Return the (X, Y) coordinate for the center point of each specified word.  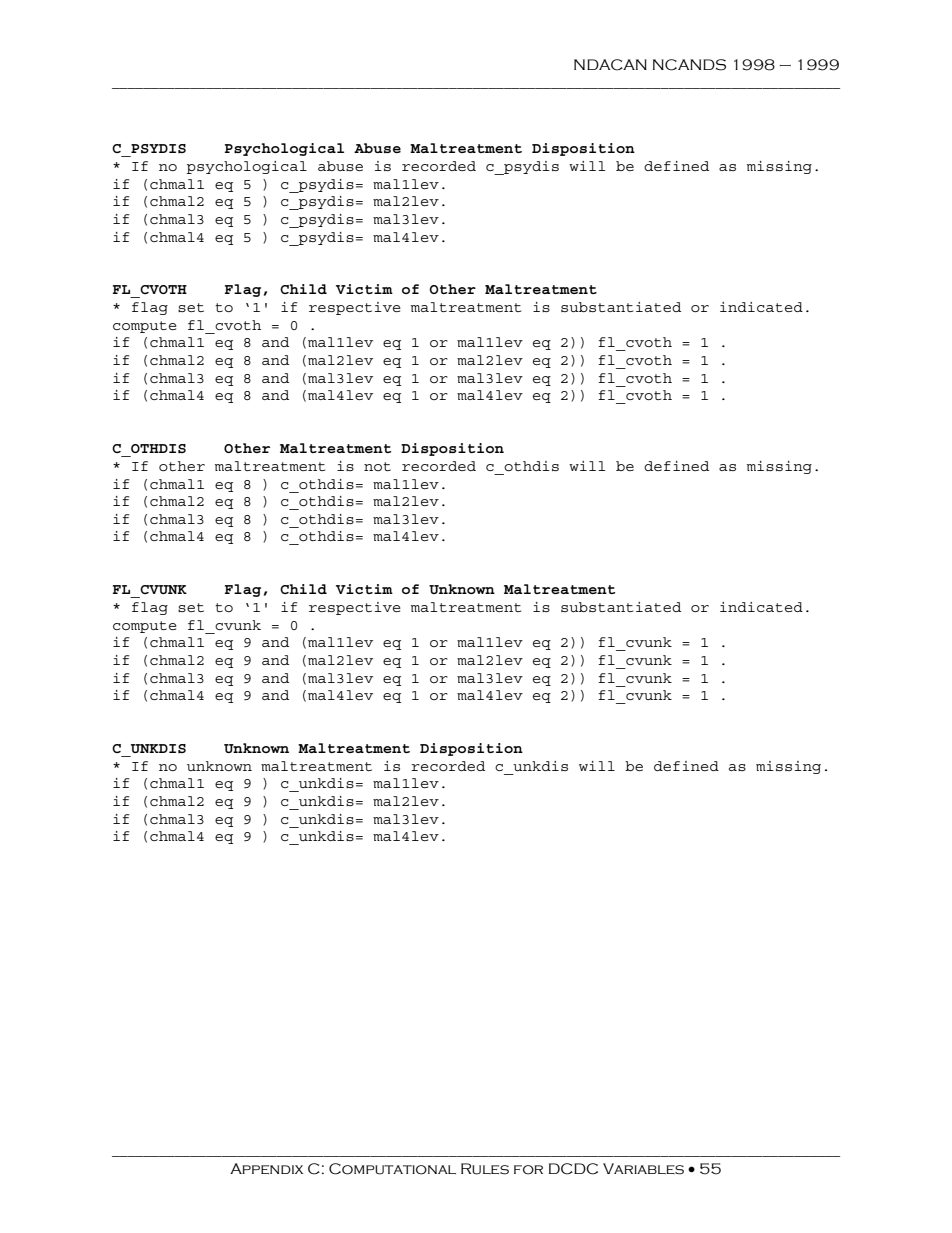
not (377, 466)
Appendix (266, 1168)
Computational (392, 1169)
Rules (485, 1169)
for (528, 1170)
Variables (643, 1169)
